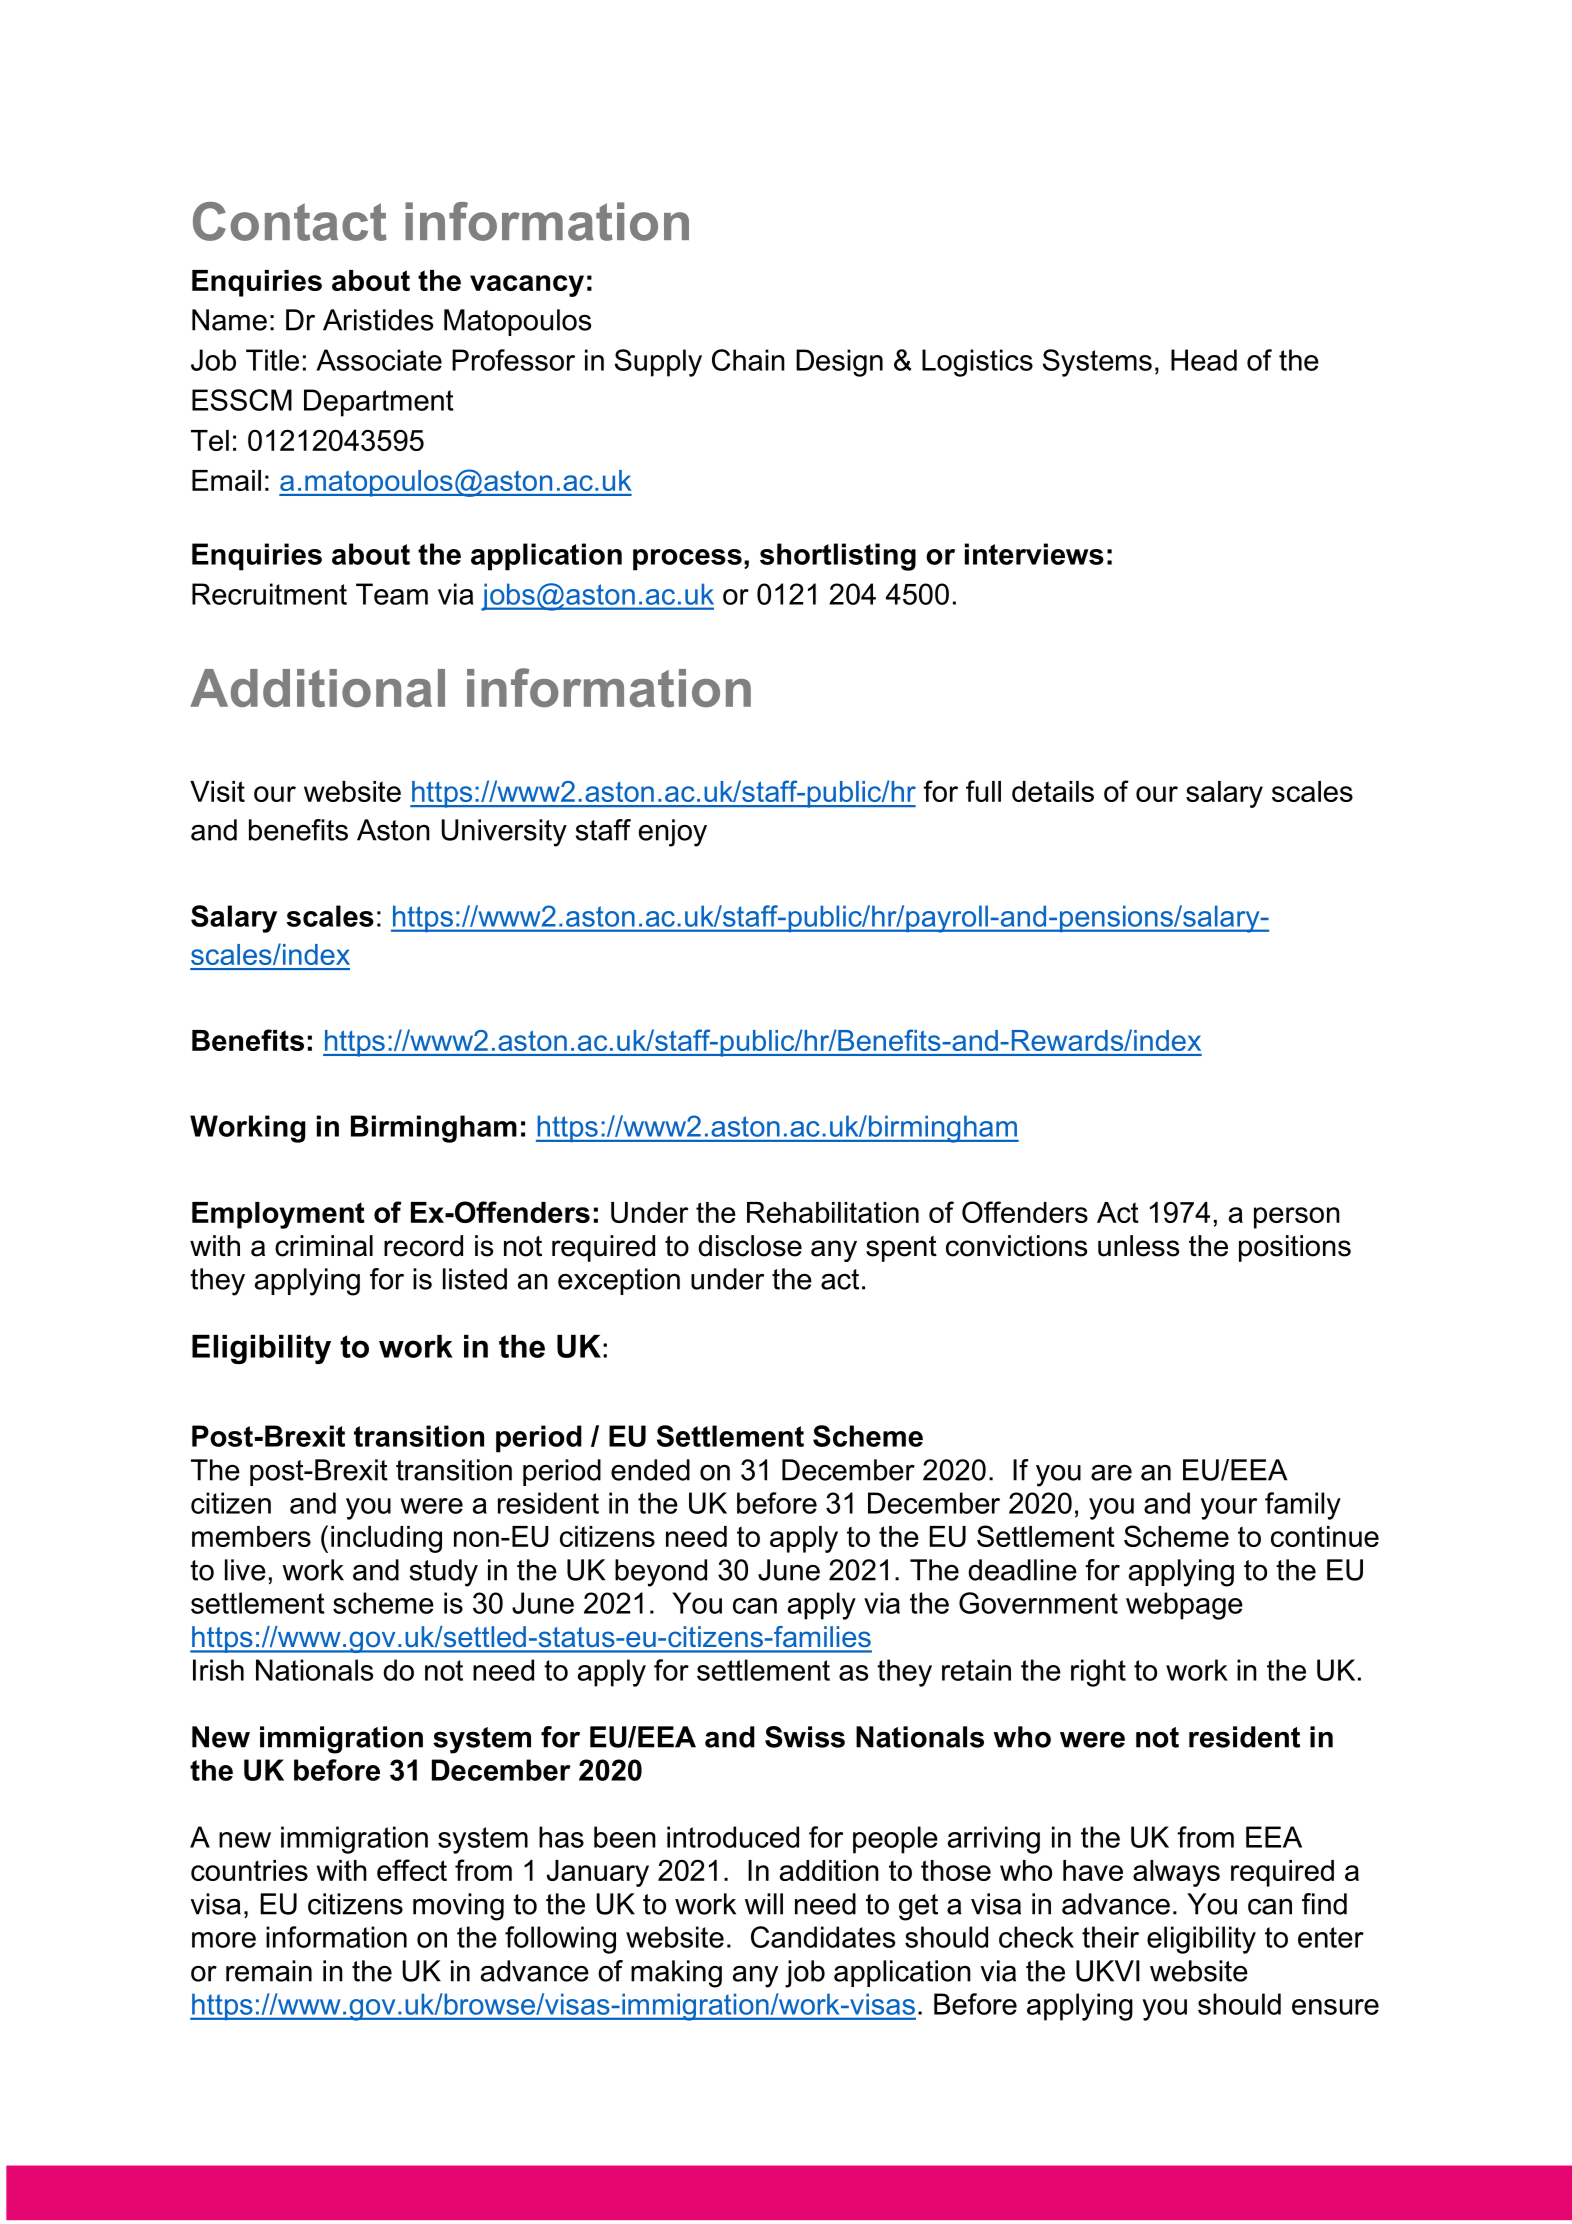 The image size is (1572, 2224). Describe the element at coordinates (748, 360) in the screenshot. I see `Chain` at that location.
